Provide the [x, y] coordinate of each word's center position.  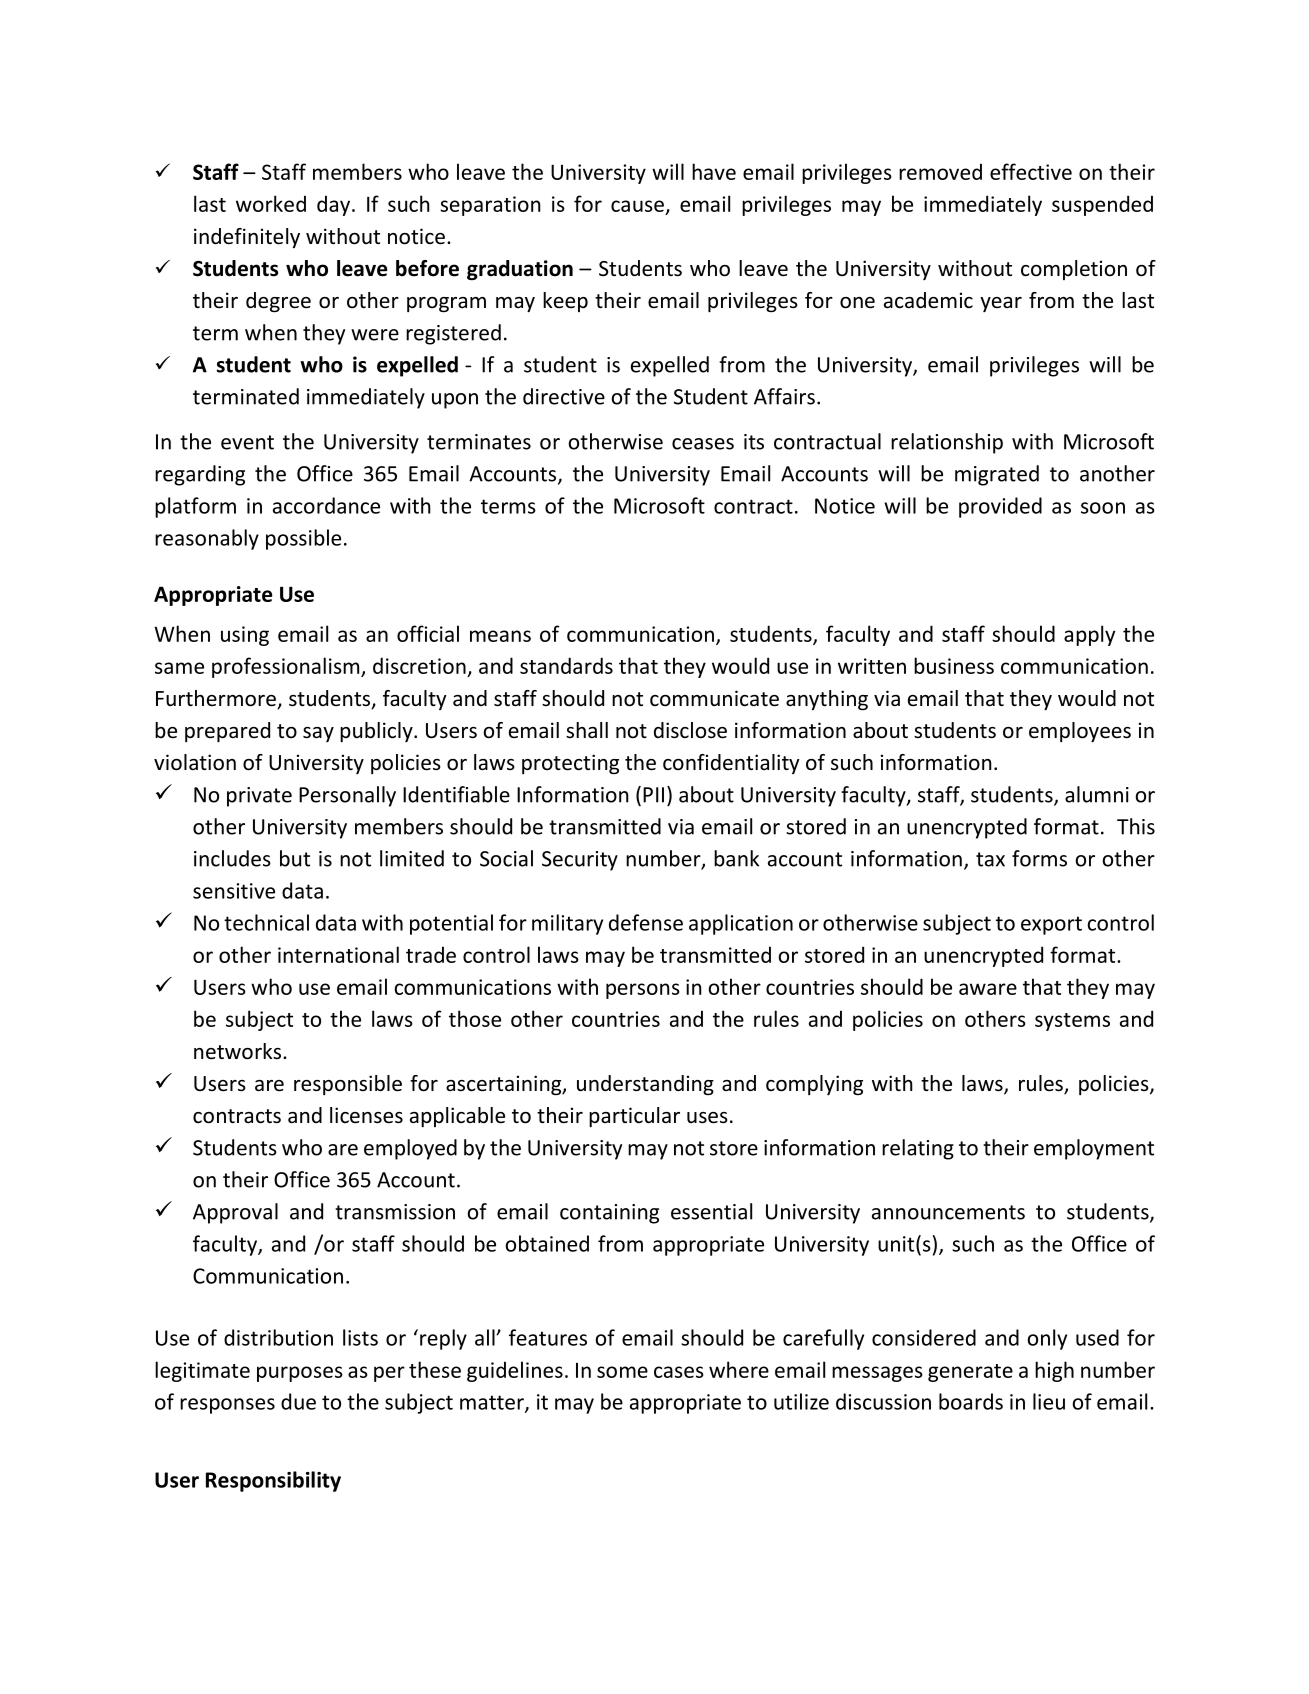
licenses [366, 1115]
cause [637, 206]
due [298, 1401]
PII [653, 795]
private [259, 797]
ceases [703, 444]
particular [634, 1117]
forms [1039, 858]
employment [1094, 1149]
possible [303, 539]
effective [1031, 171]
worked [271, 203]
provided [1000, 507]
